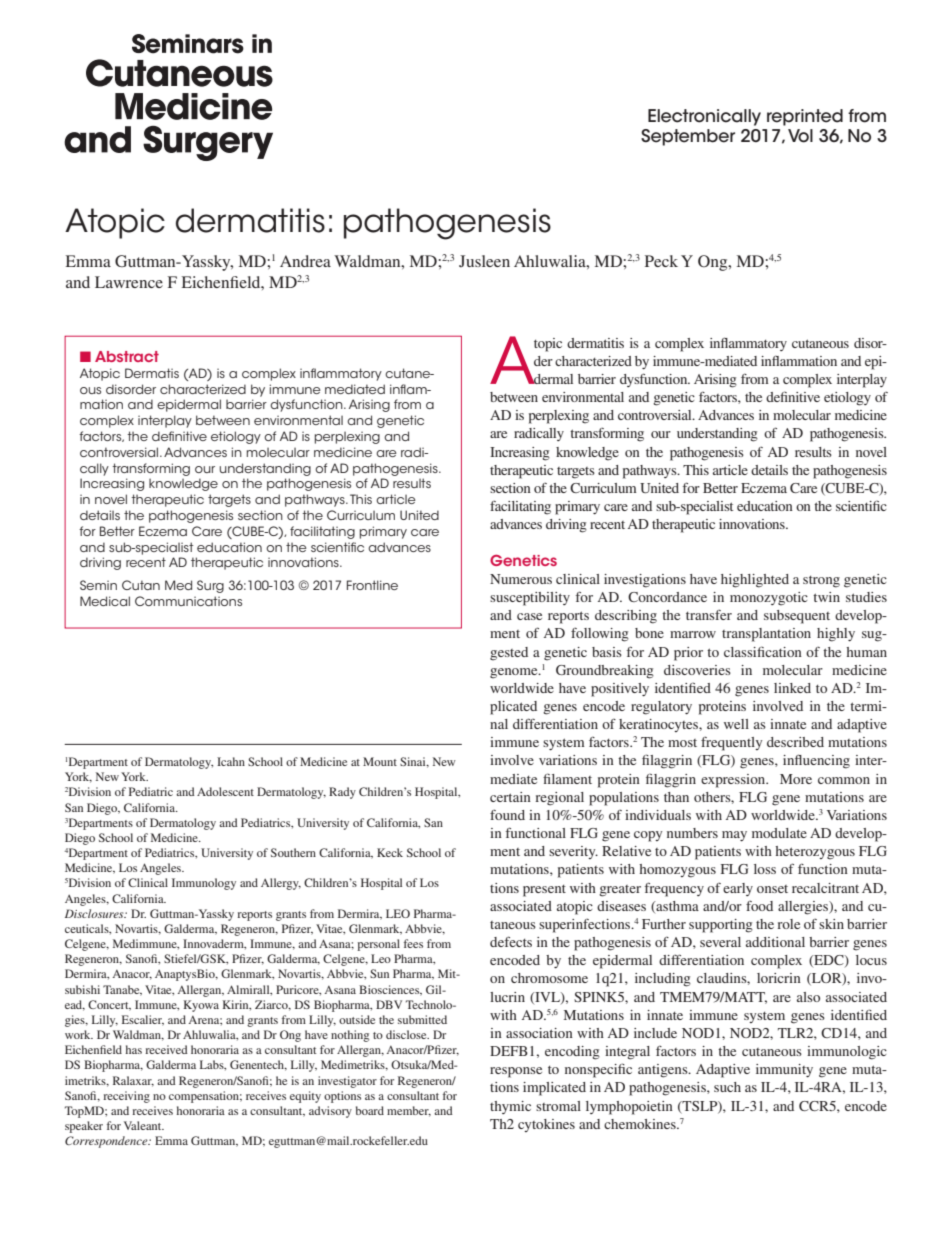 The image size is (952, 1237). What do you see at coordinates (510, 1107) in the image?
I see `thymic` at bounding box center [510, 1107].
